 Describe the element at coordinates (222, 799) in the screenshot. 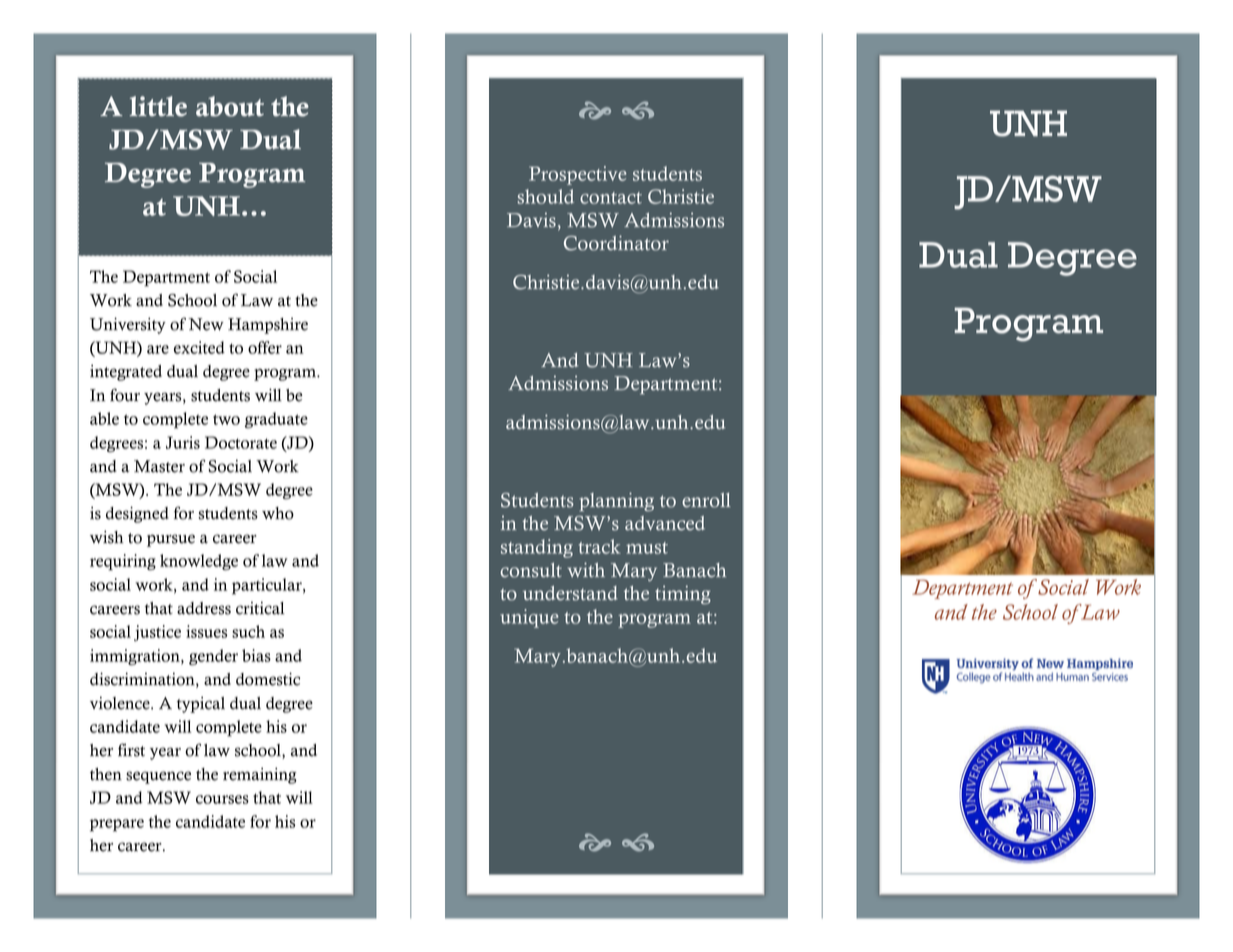

I see `courses` at that location.
